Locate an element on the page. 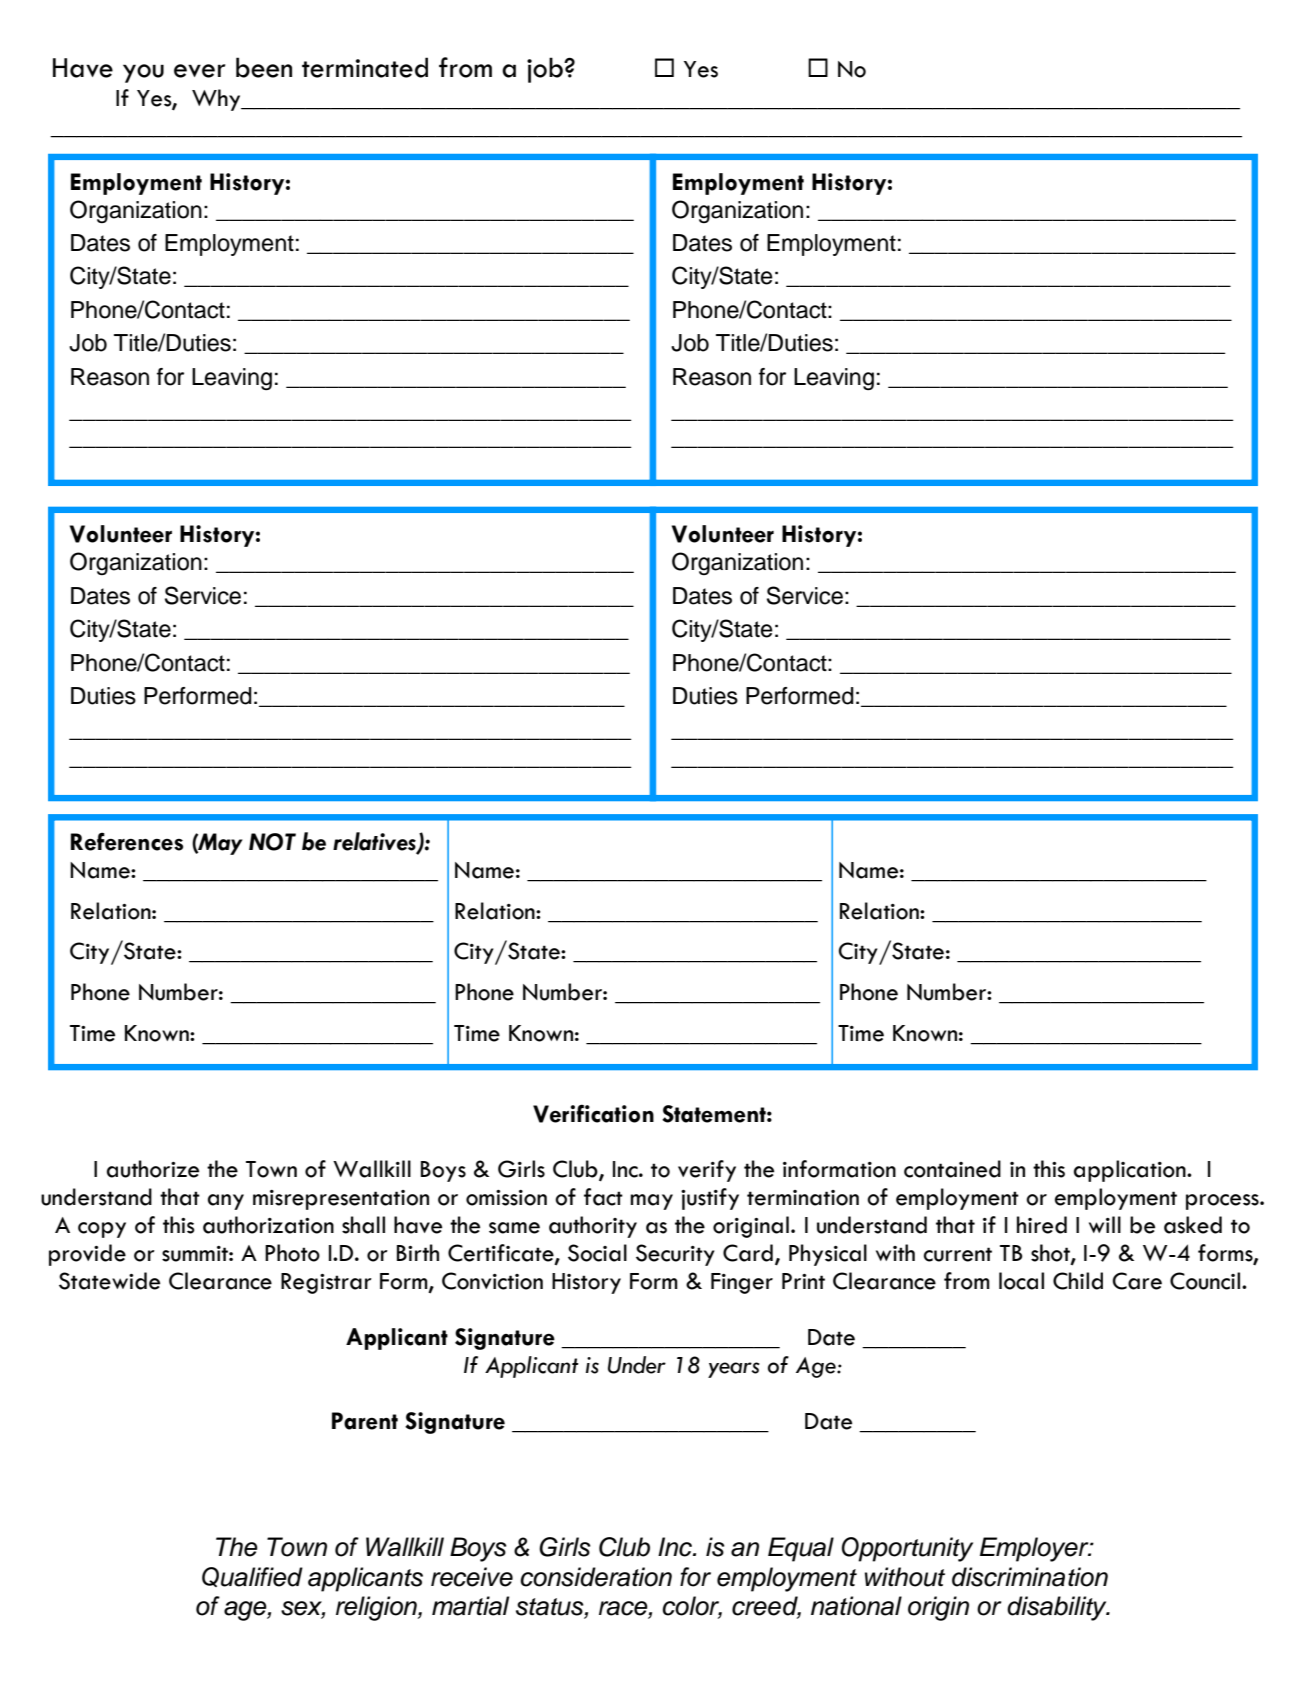 The width and height of the image is (1306, 1691). Verification is located at coordinates (593, 1113).
